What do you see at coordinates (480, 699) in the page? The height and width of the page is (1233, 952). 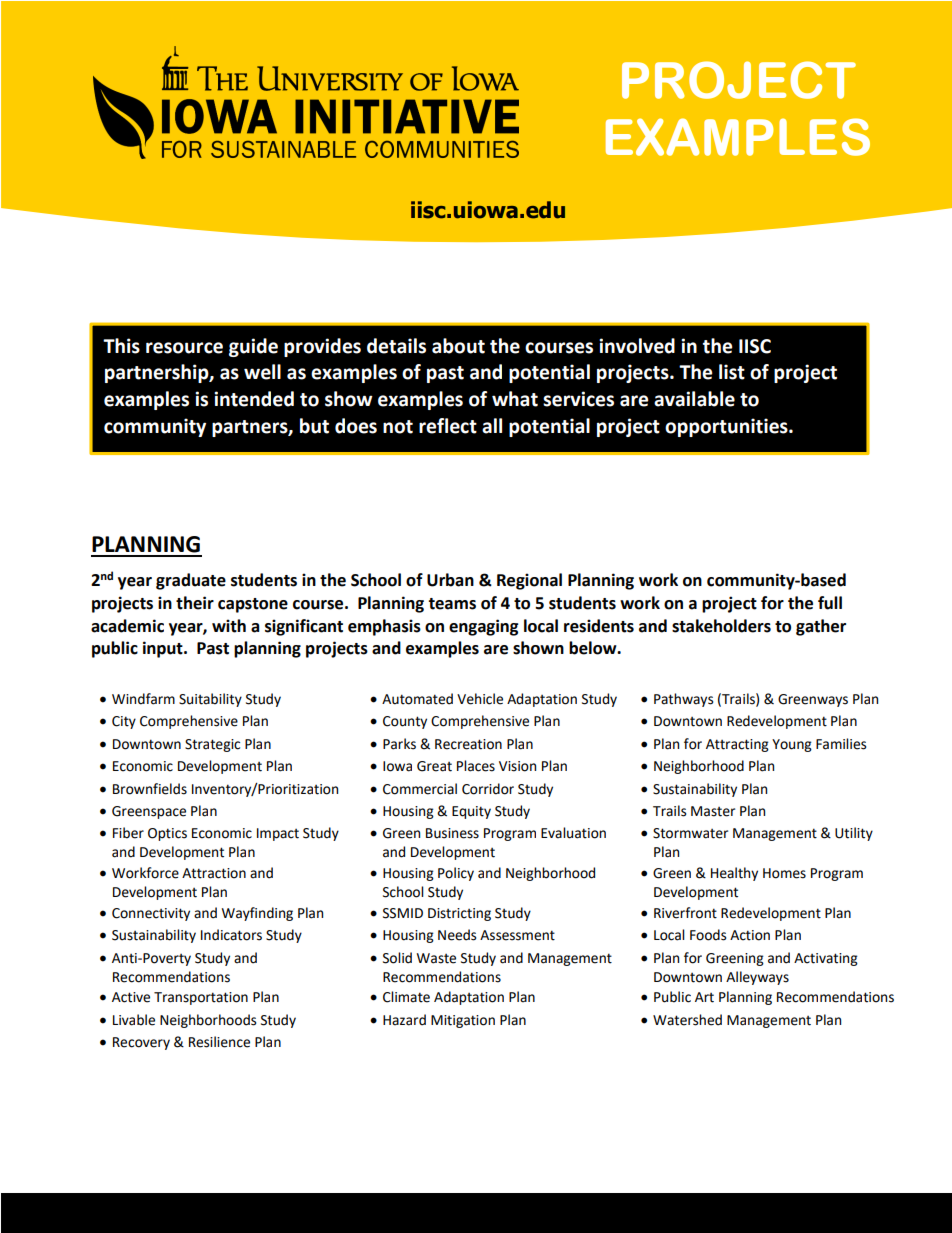 I see `Vehicle` at bounding box center [480, 699].
